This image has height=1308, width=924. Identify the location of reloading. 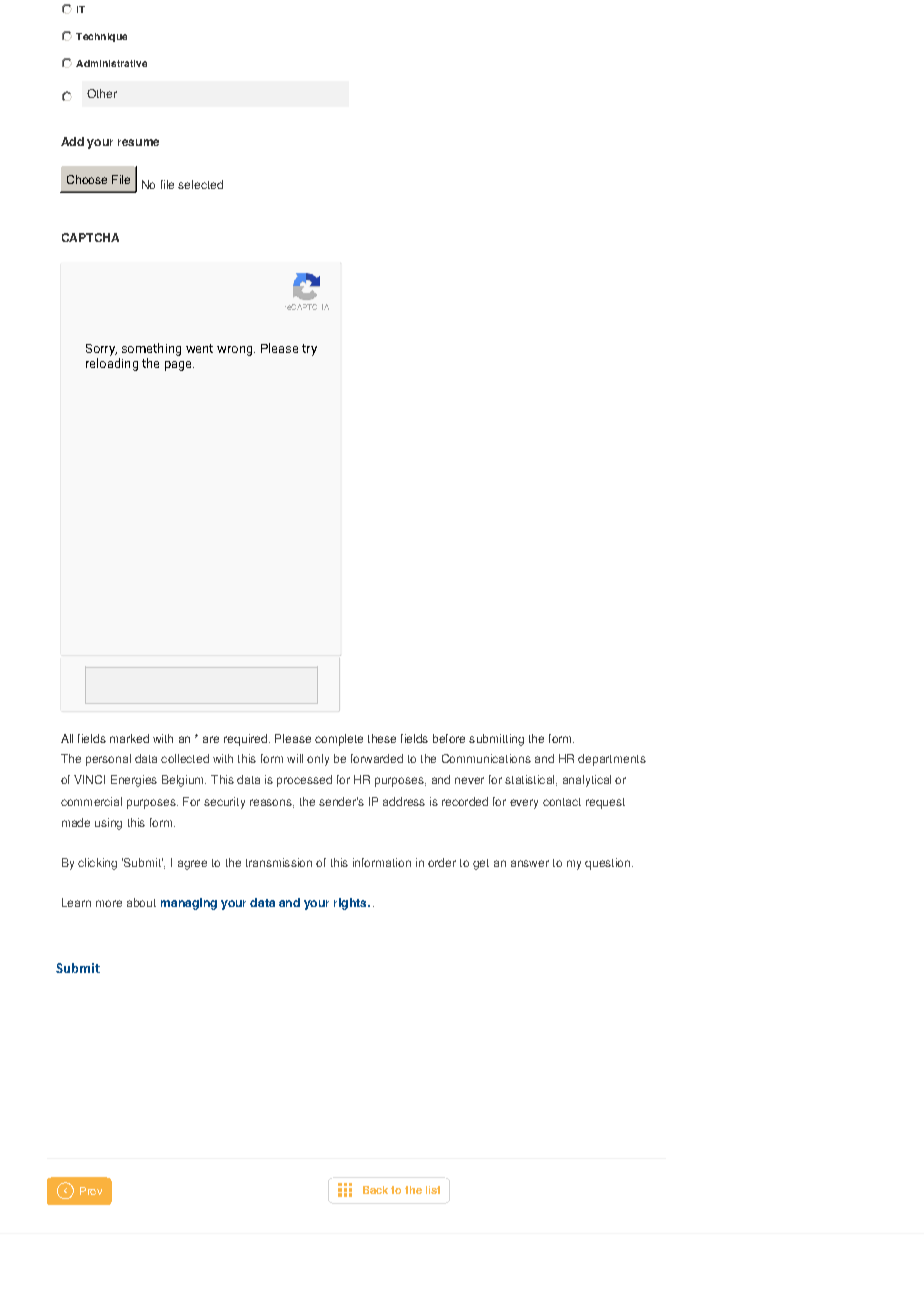
(112, 364).
